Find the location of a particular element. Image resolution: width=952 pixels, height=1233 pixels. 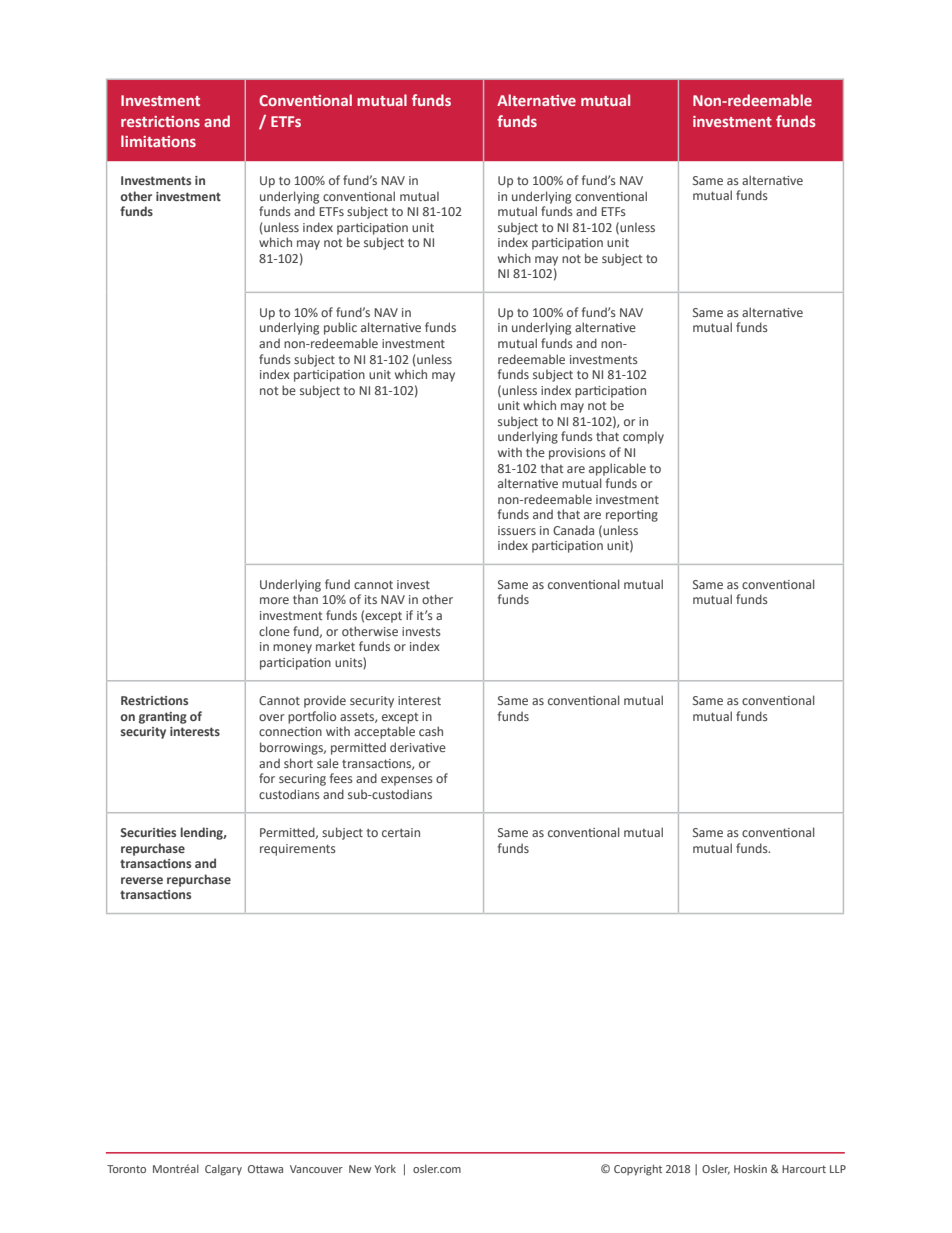

clone is located at coordinates (274, 631).
